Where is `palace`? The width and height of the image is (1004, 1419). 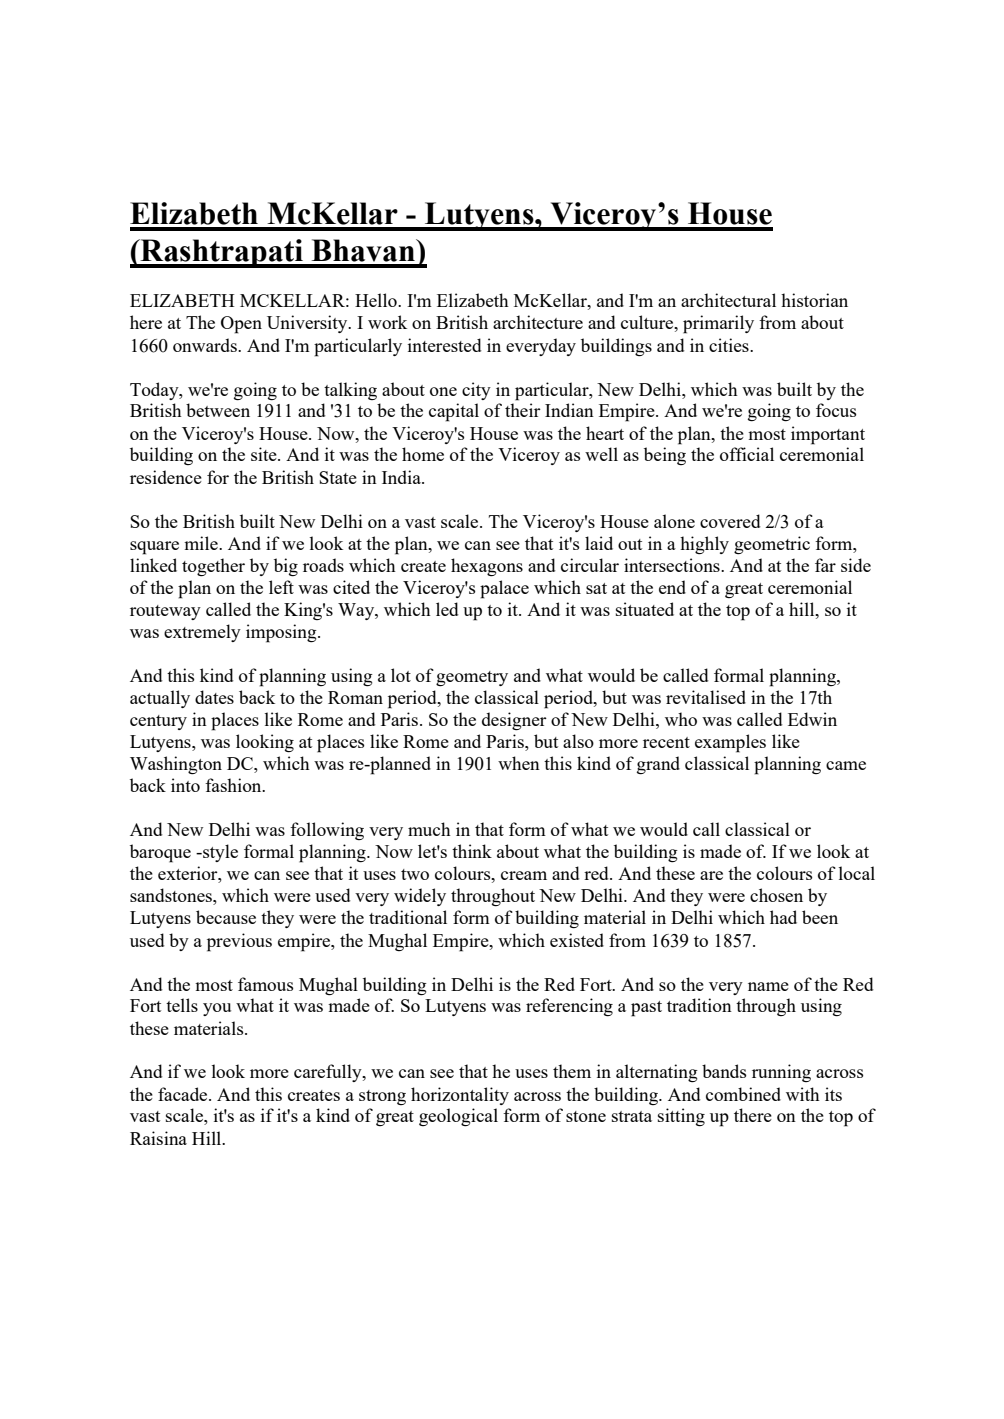 palace is located at coordinates (504, 589).
